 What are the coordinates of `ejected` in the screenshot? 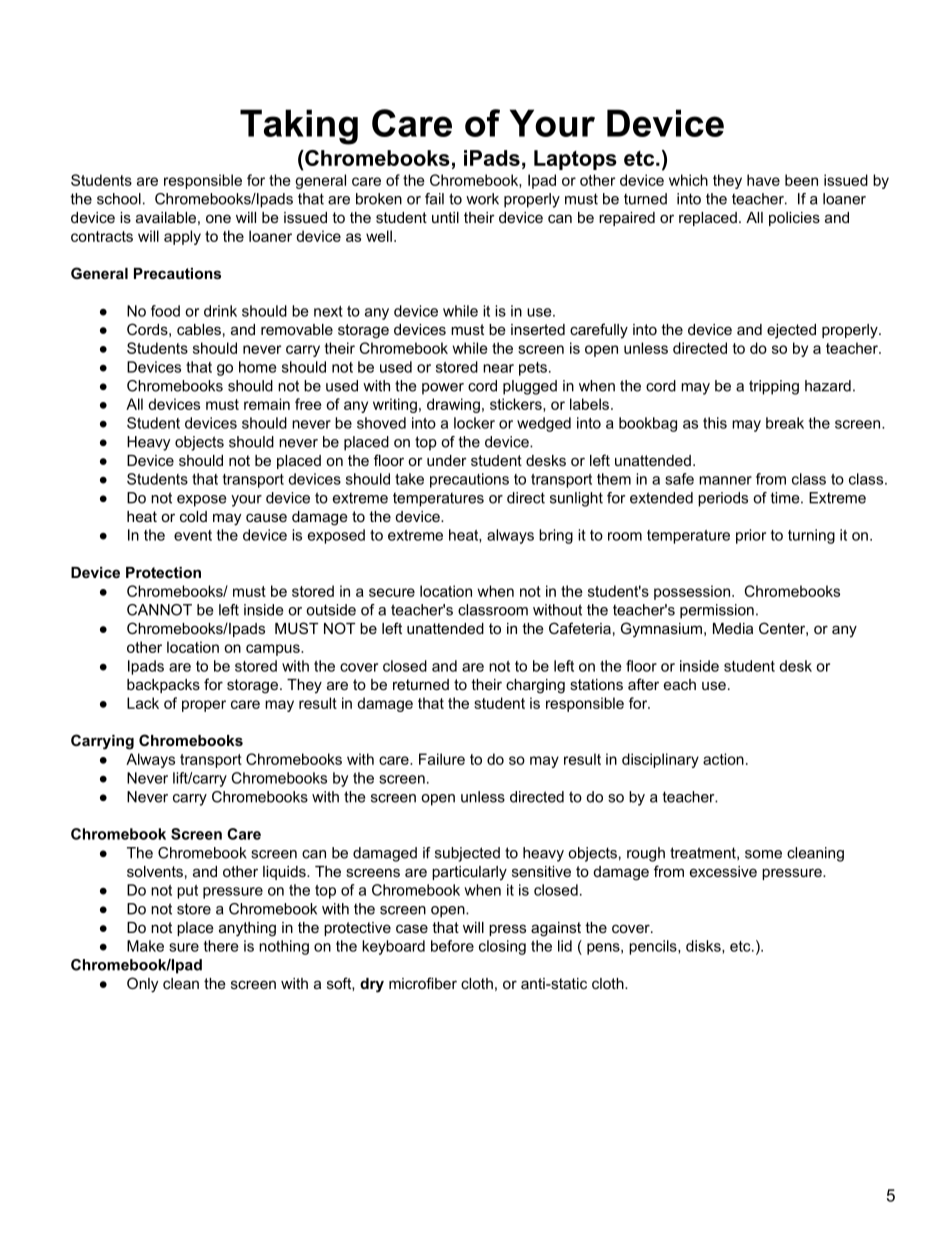 It's located at (791, 331).
